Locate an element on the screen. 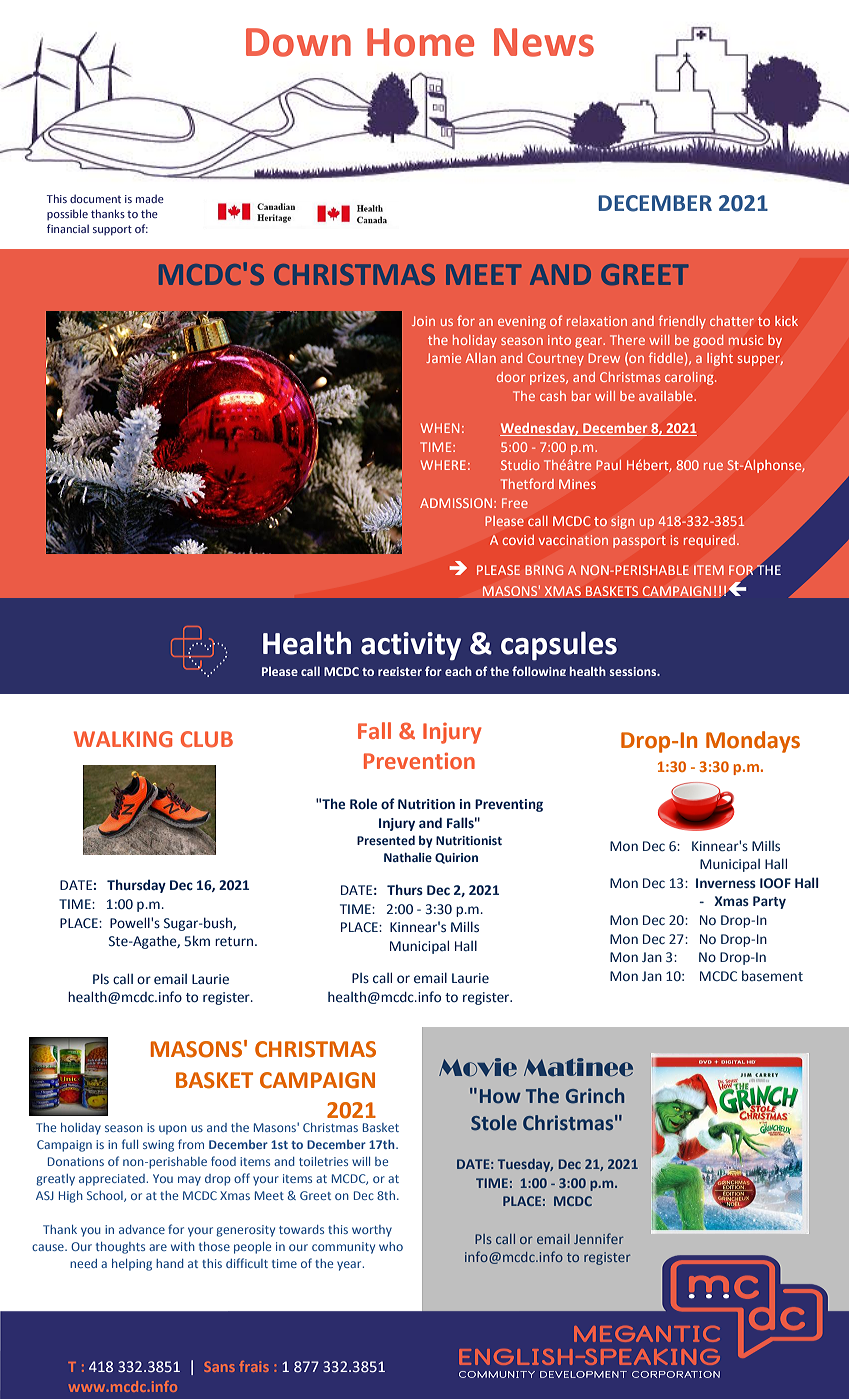  return is located at coordinates (234, 941).
